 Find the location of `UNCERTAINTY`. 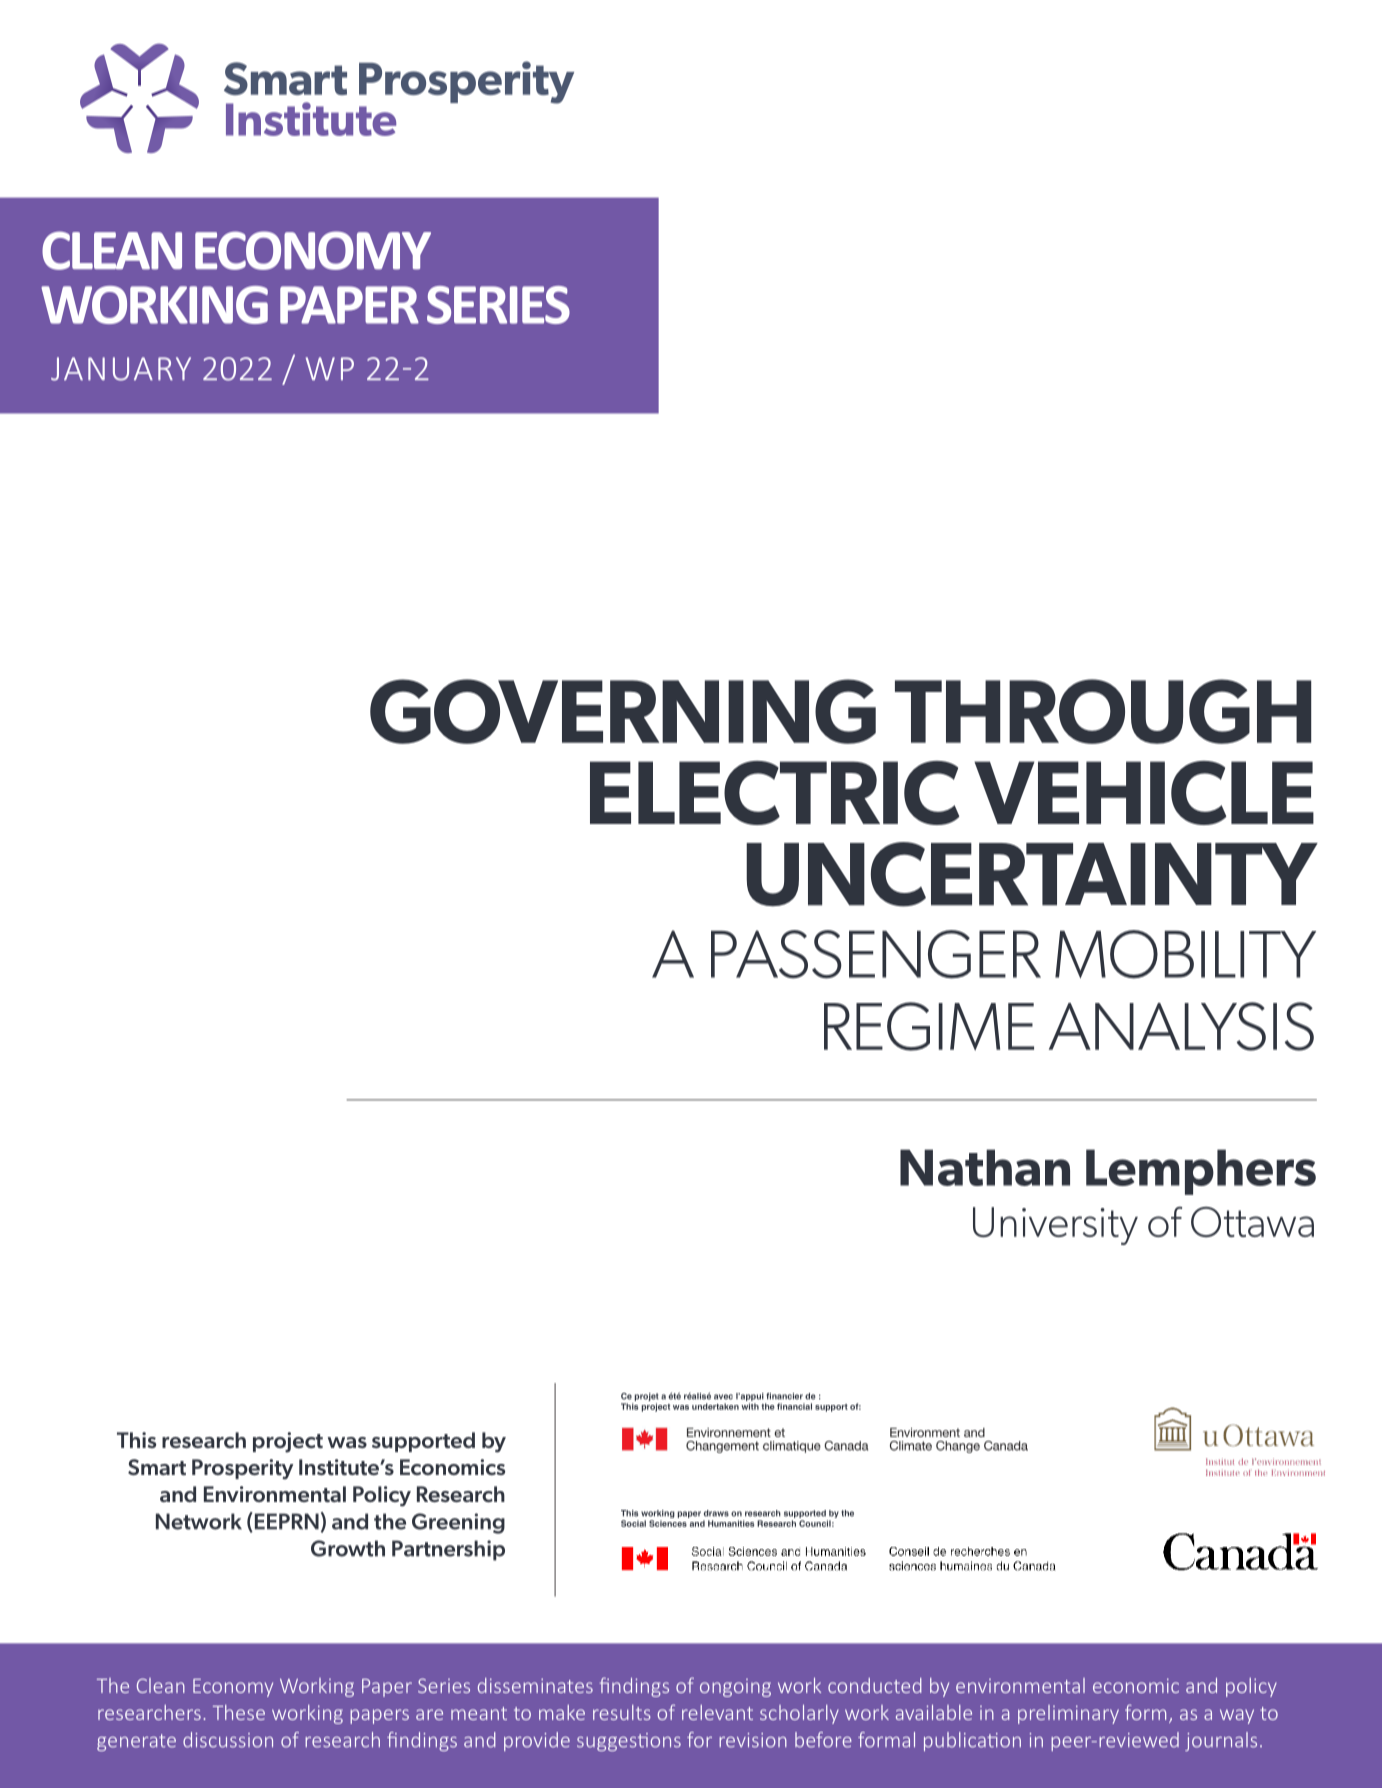

UNCERTAINTY is located at coordinates (1032, 874).
